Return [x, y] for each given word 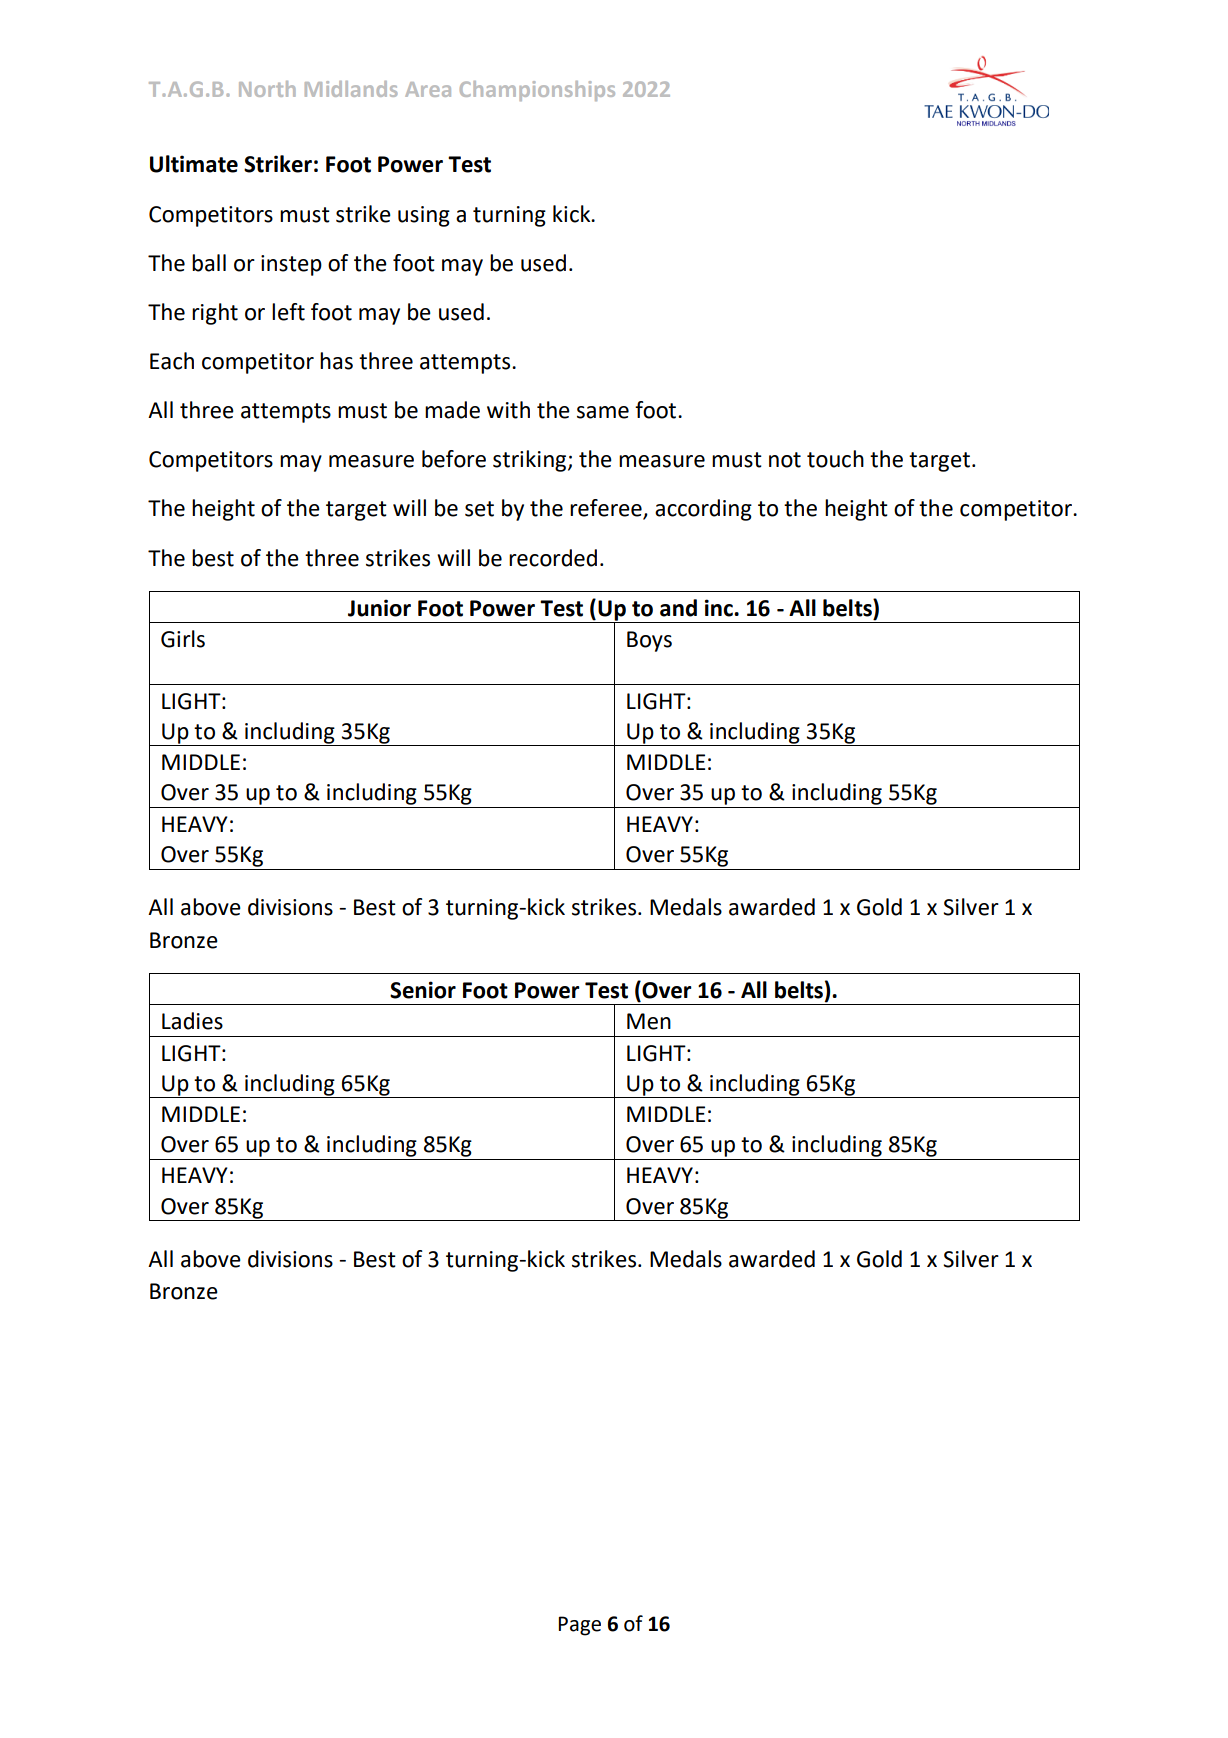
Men [649, 1021]
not [785, 460]
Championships [537, 91]
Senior [423, 990]
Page [579, 1626]
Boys [649, 641]
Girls [183, 639]
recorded [553, 558]
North [267, 89]
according [703, 510]
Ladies [192, 1021]
